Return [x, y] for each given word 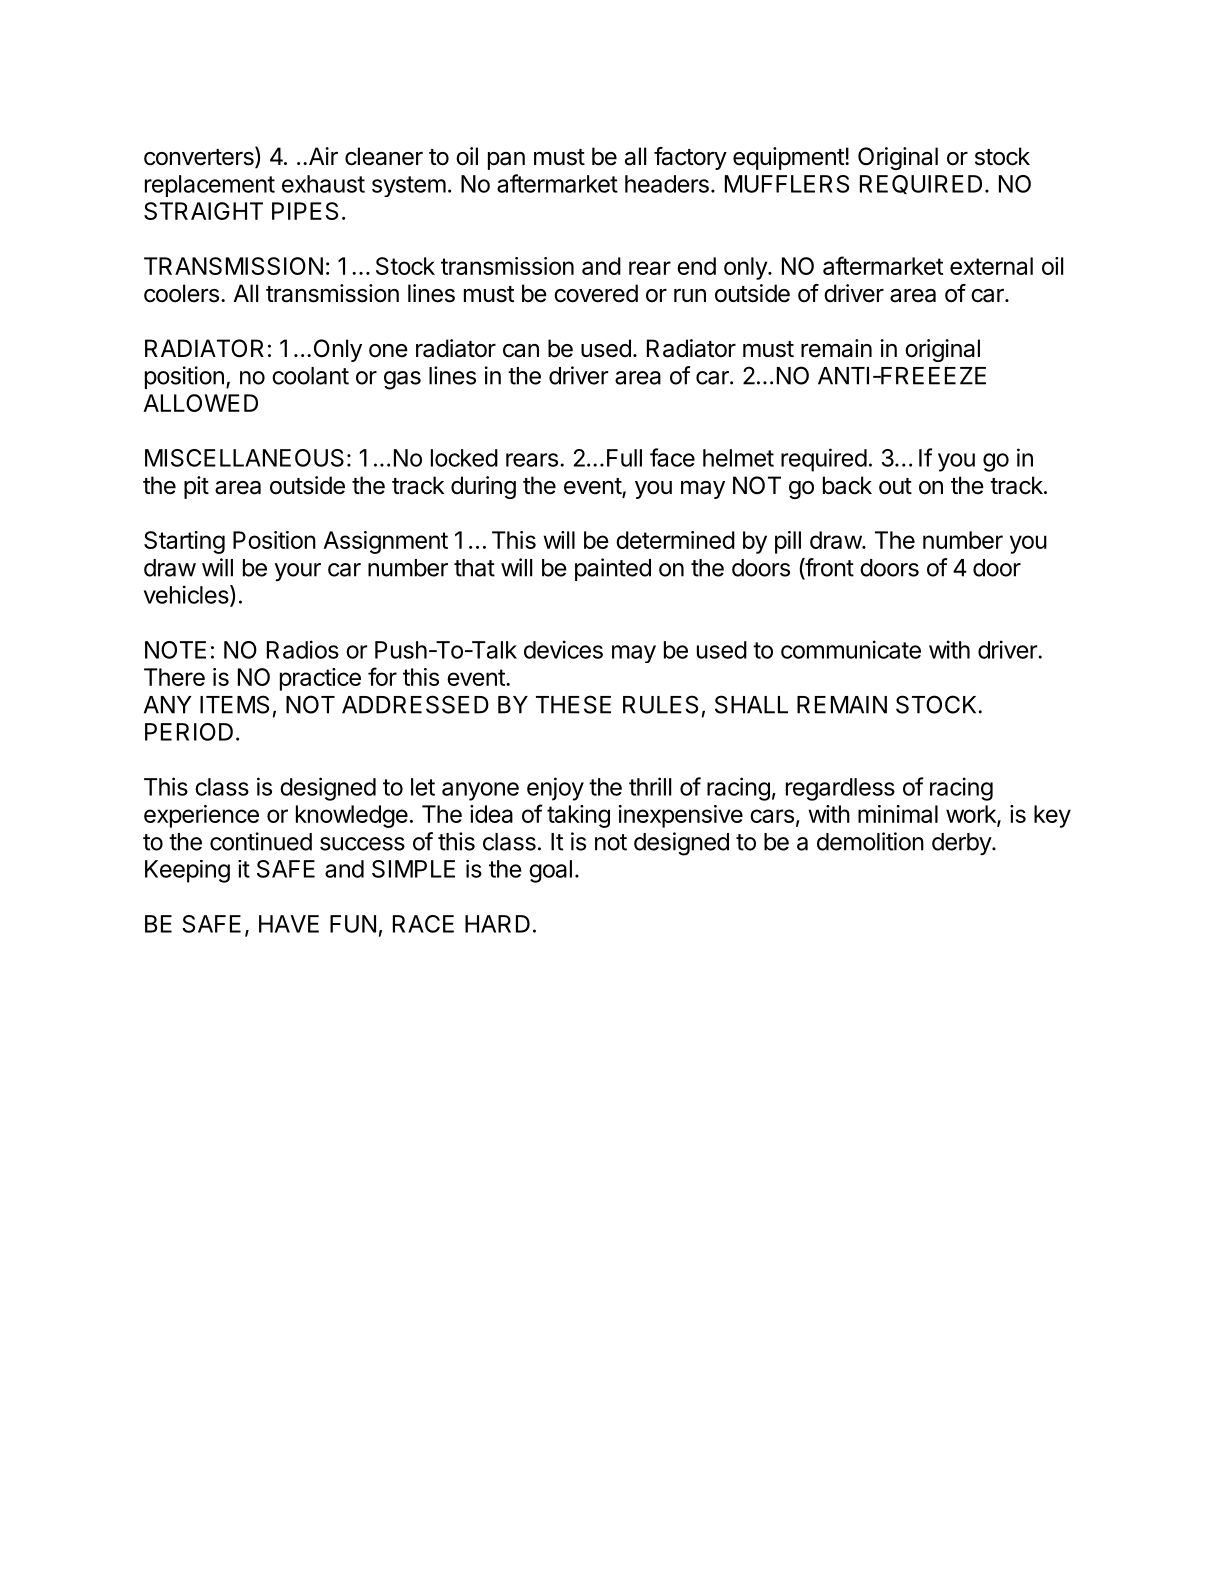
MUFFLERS [787, 184]
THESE [573, 704]
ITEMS [234, 704]
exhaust [323, 184]
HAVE [289, 924]
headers [667, 184]
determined [675, 540]
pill [788, 542]
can [521, 351]
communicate [851, 649]
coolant [310, 376]
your [298, 572]
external [991, 266]
